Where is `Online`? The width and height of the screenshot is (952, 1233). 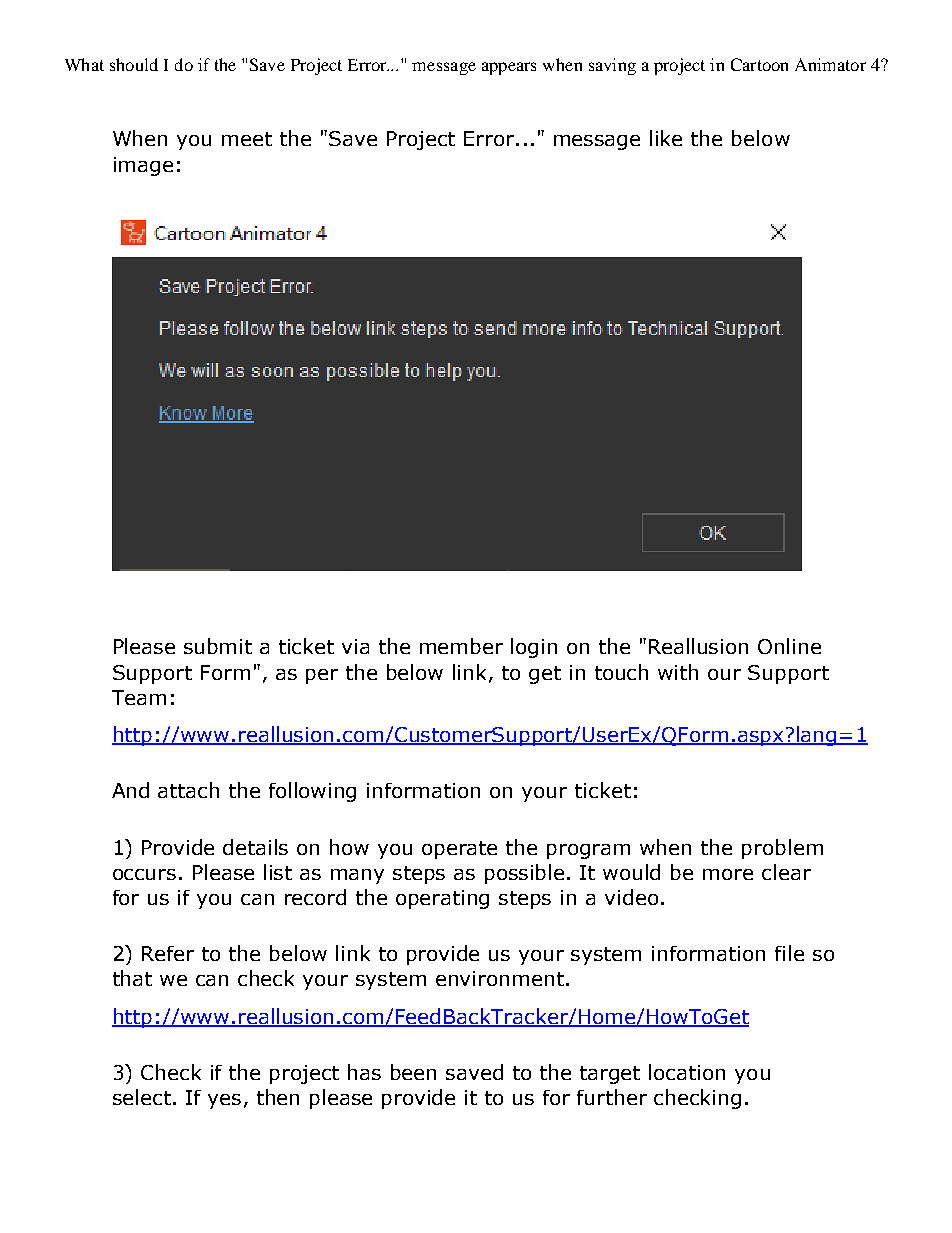
Online is located at coordinates (789, 646).
